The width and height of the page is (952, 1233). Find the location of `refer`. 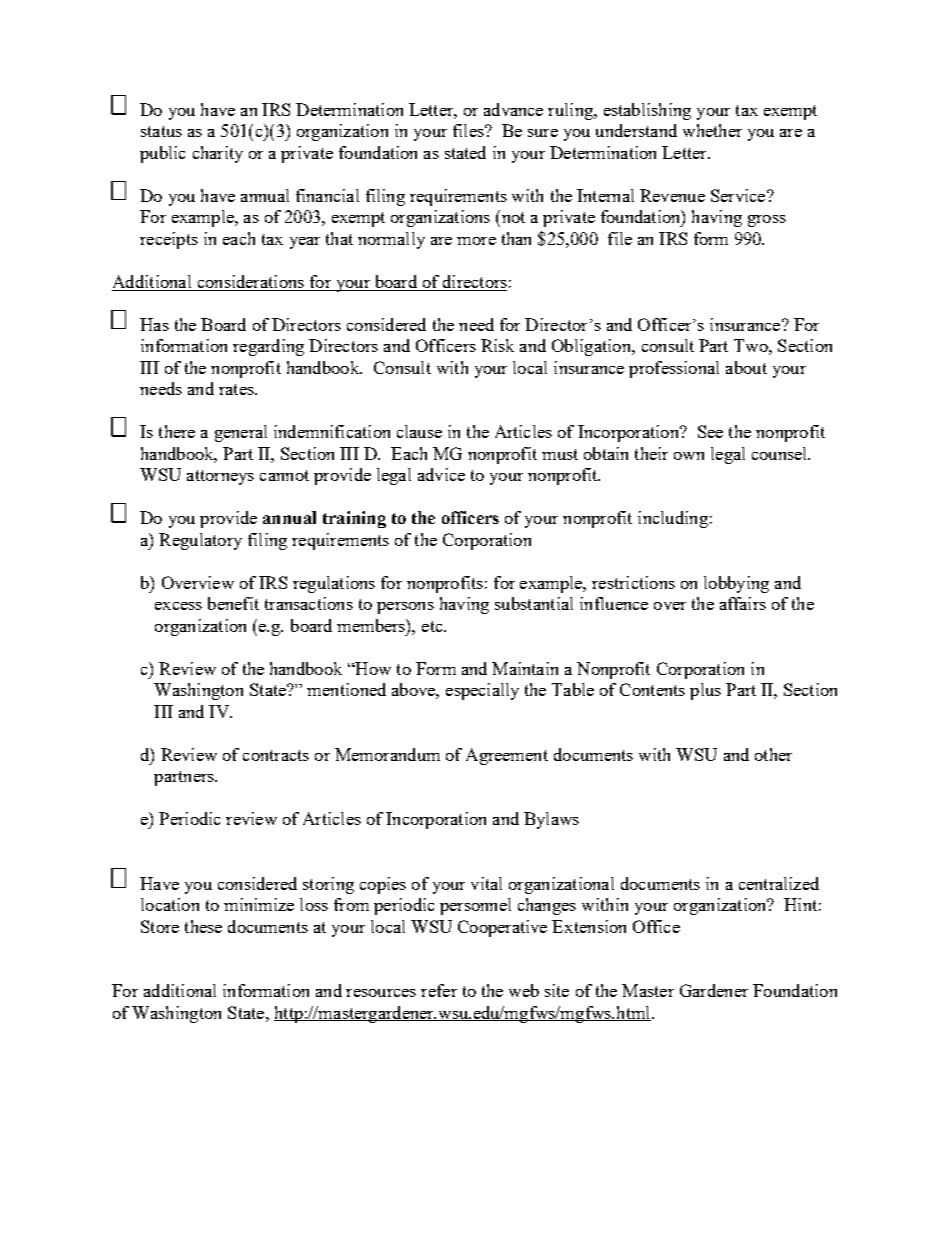

refer is located at coordinates (439, 990).
